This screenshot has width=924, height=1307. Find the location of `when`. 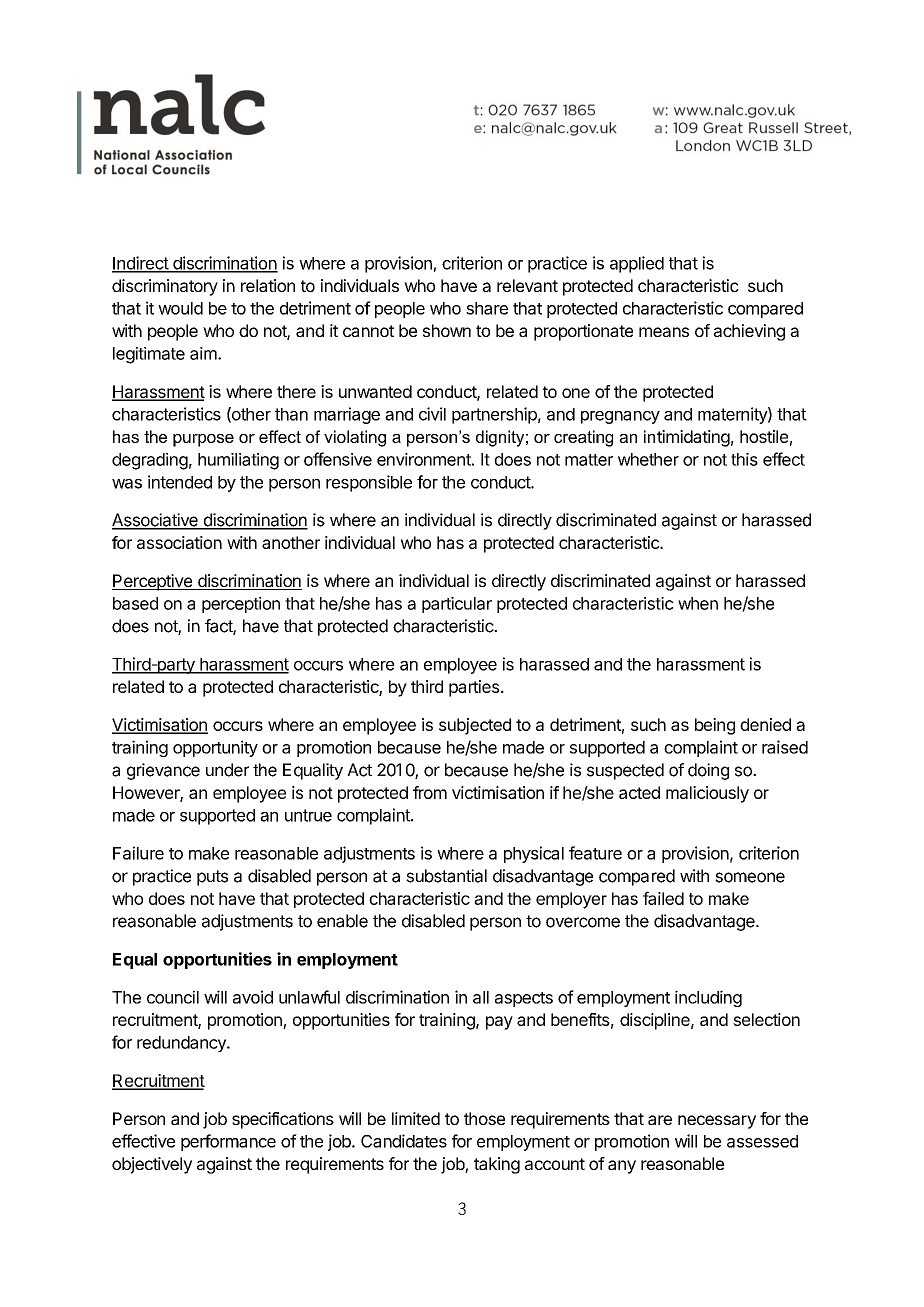

when is located at coordinates (698, 603).
